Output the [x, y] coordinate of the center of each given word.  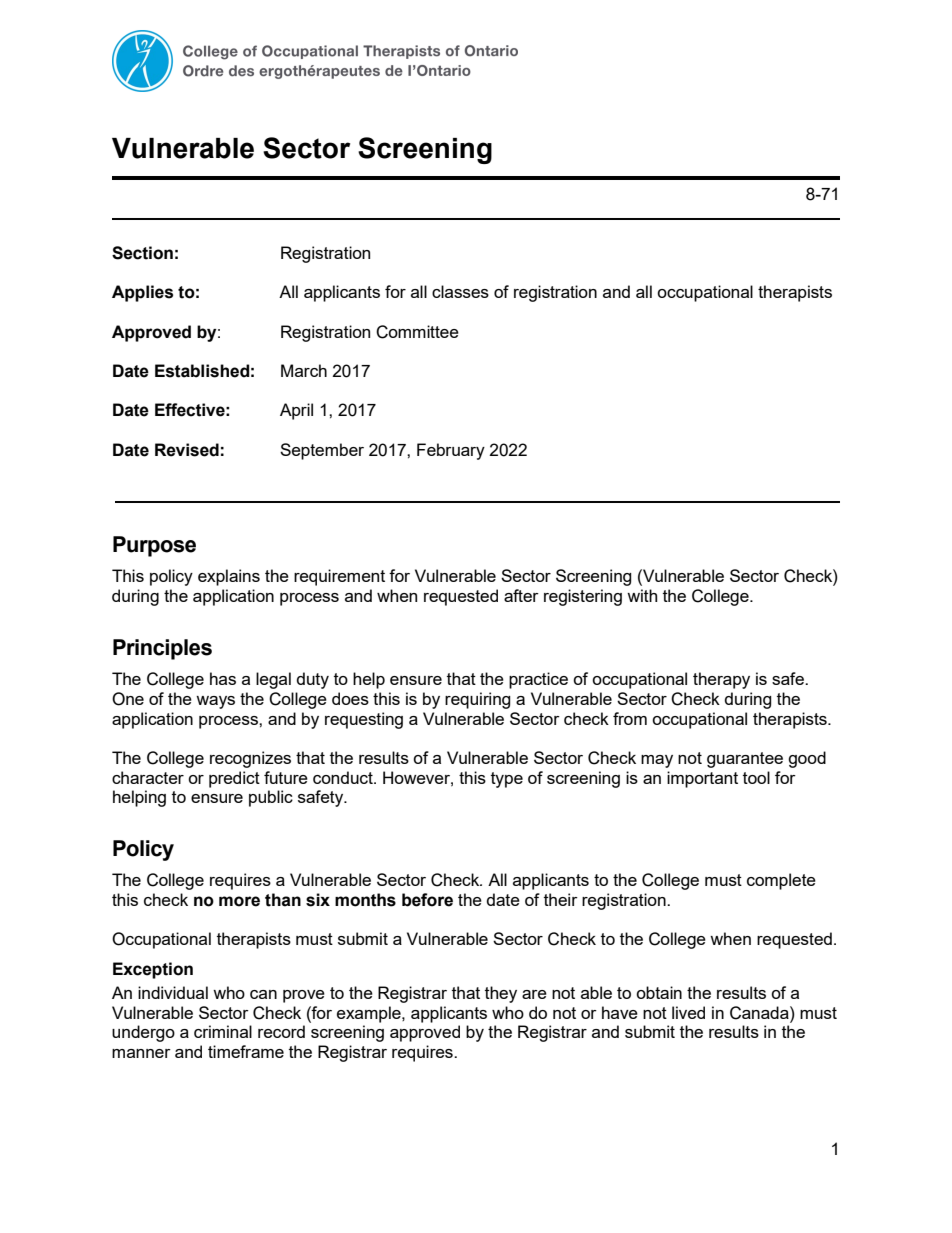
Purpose [154, 546]
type [507, 780]
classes [460, 291]
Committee [417, 332]
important [702, 779]
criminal [223, 1031]
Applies [142, 293]
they [501, 994]
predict [234, 779]
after [521, 595]
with [642, 595]
